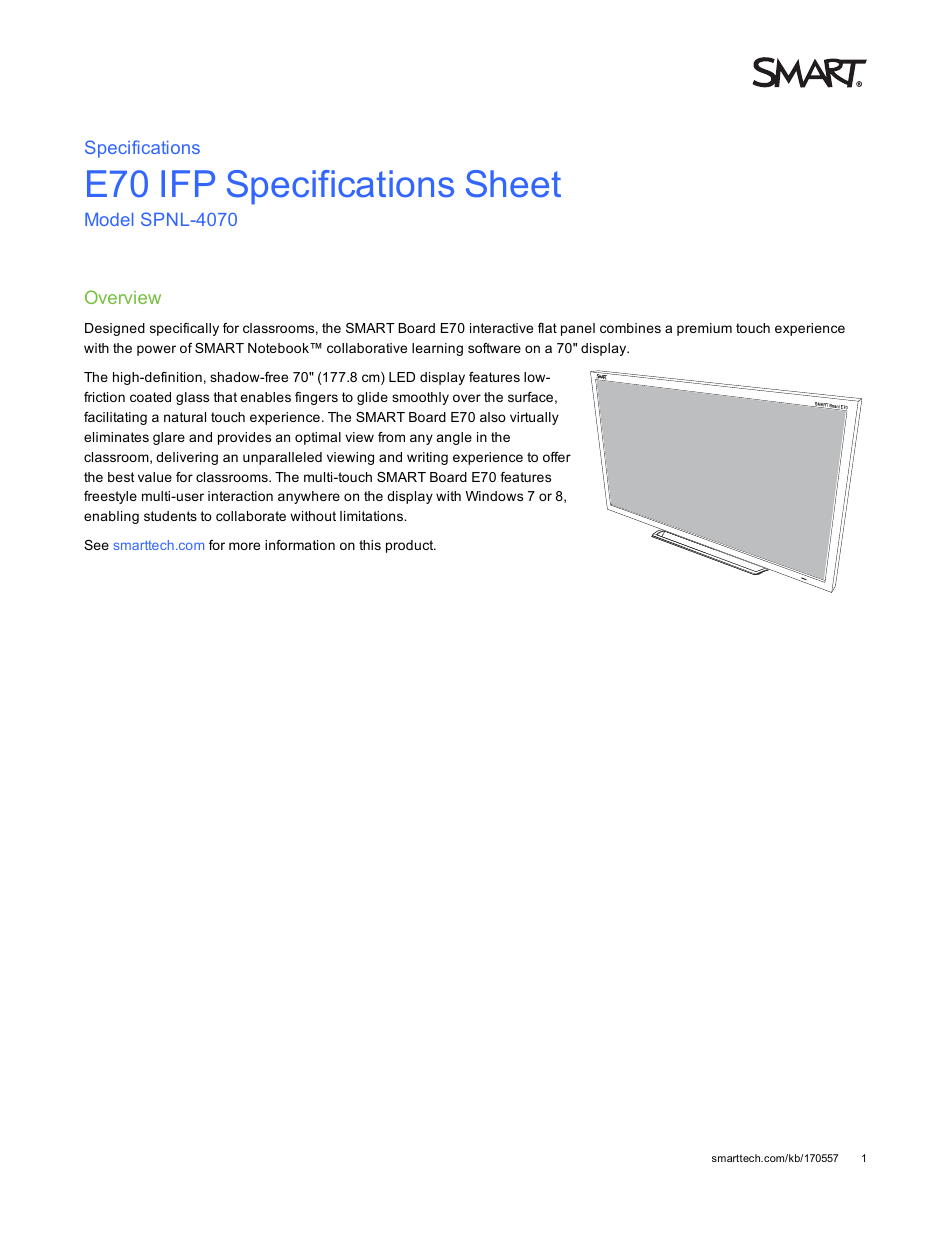 The height and width of the screenshot is (1233, 952). I want to click on students, so click(170, 516).
